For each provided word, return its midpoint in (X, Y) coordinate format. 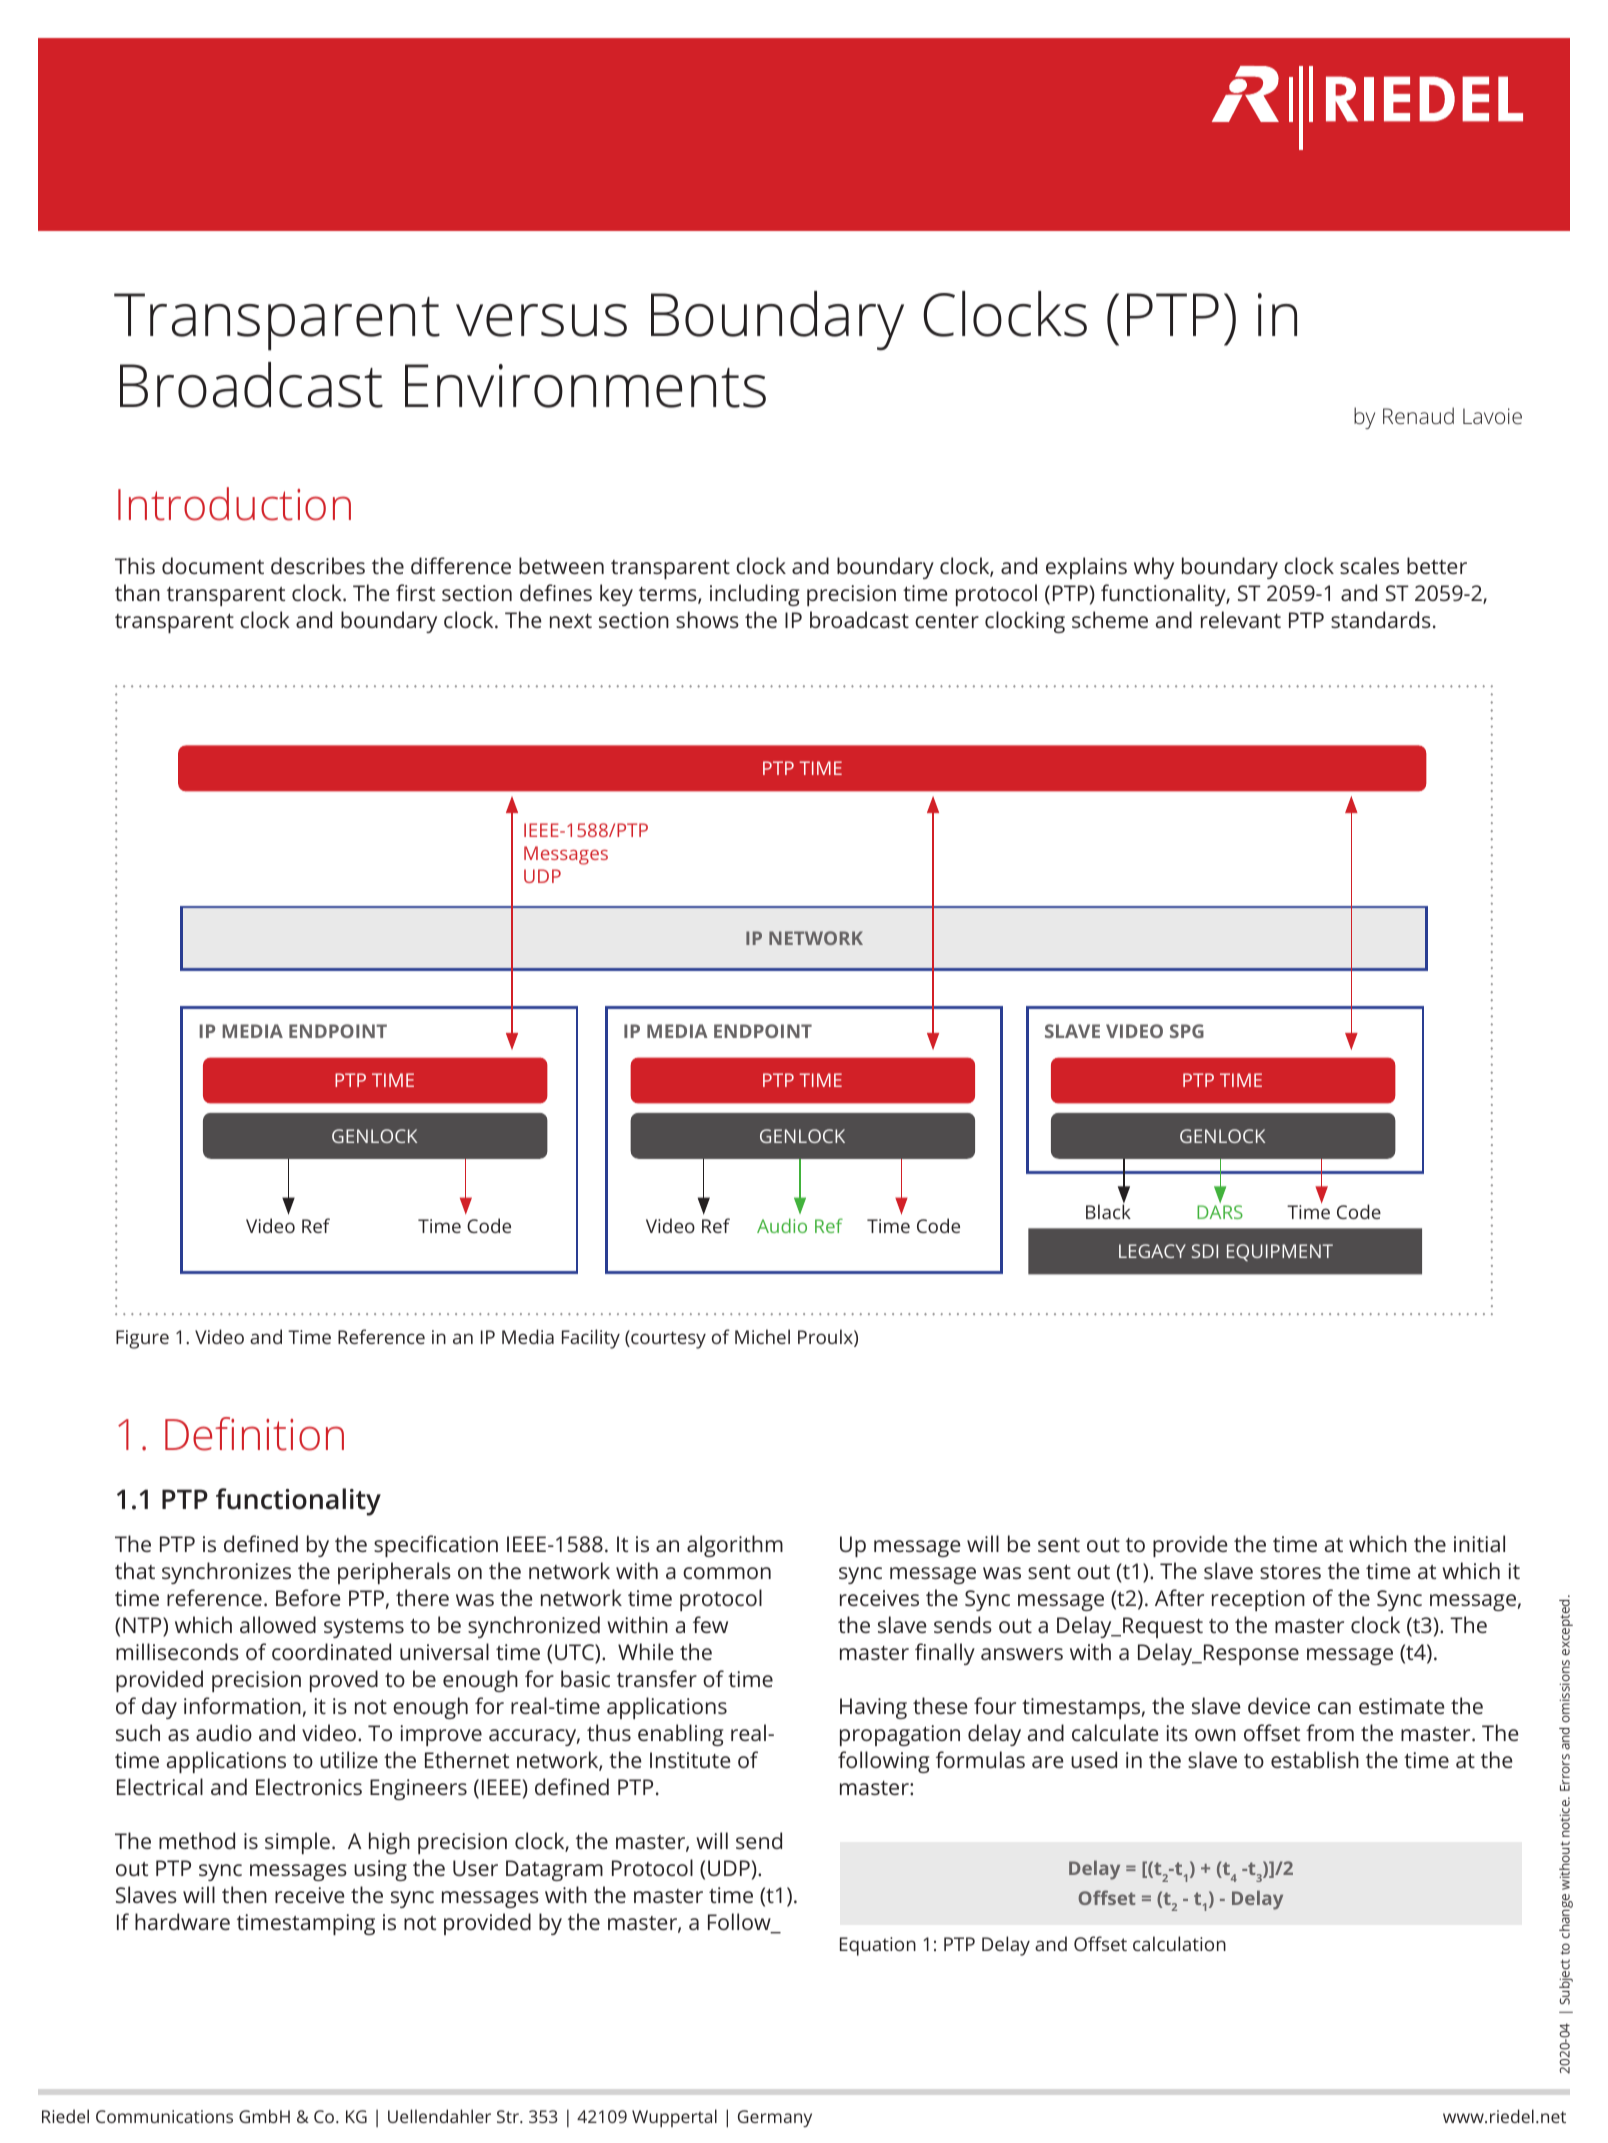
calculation (1179, 1943)
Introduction (234, 504)
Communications (164, 2116)
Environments (585, 386)
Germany (775, 2118)
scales (1369, 565)
